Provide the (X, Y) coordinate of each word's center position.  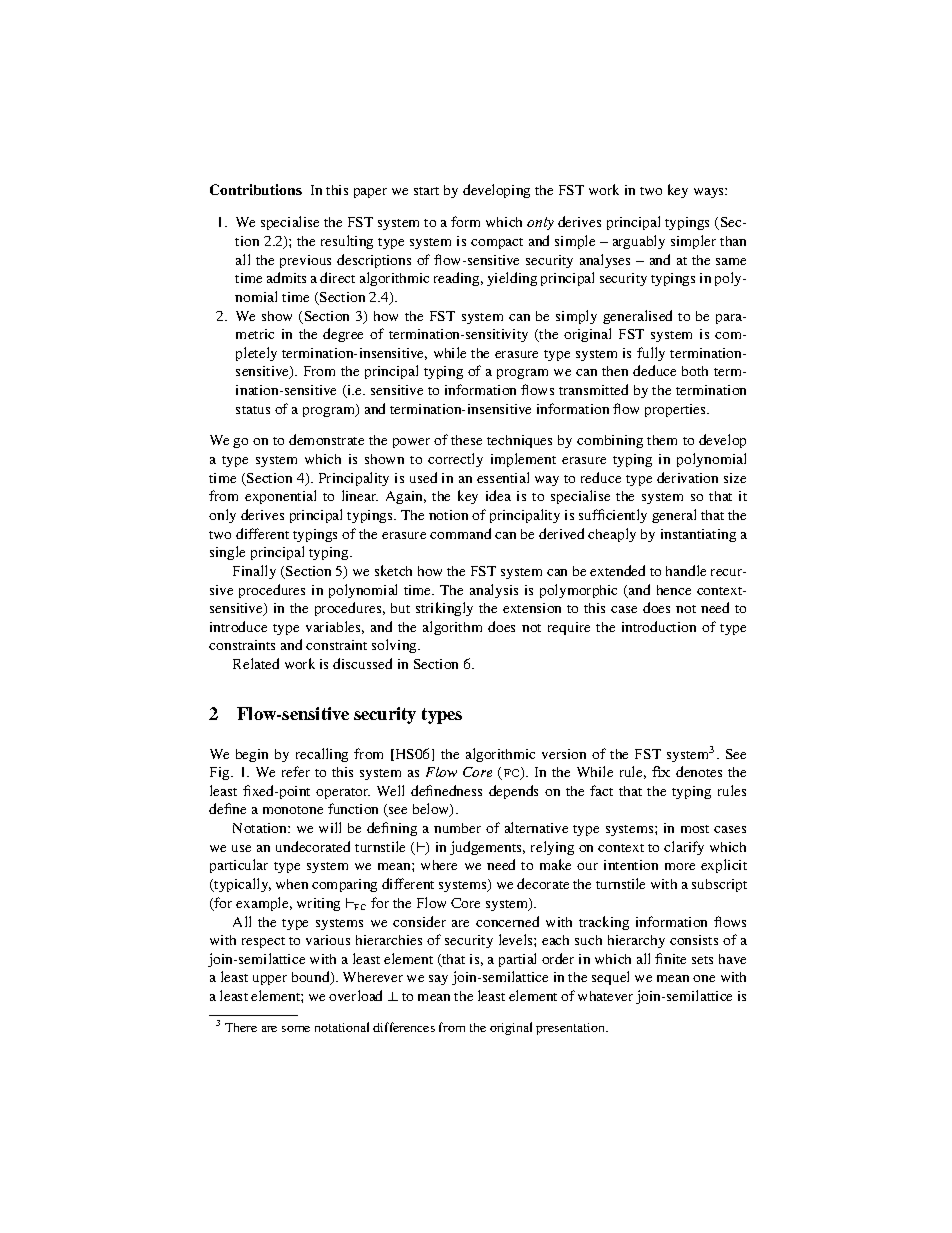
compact (497, 243)
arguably (639, 242)
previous (305, 261)
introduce (238, 626)
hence (674, 590)
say (438, 980)
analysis (494, 591)
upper (270, 980)
